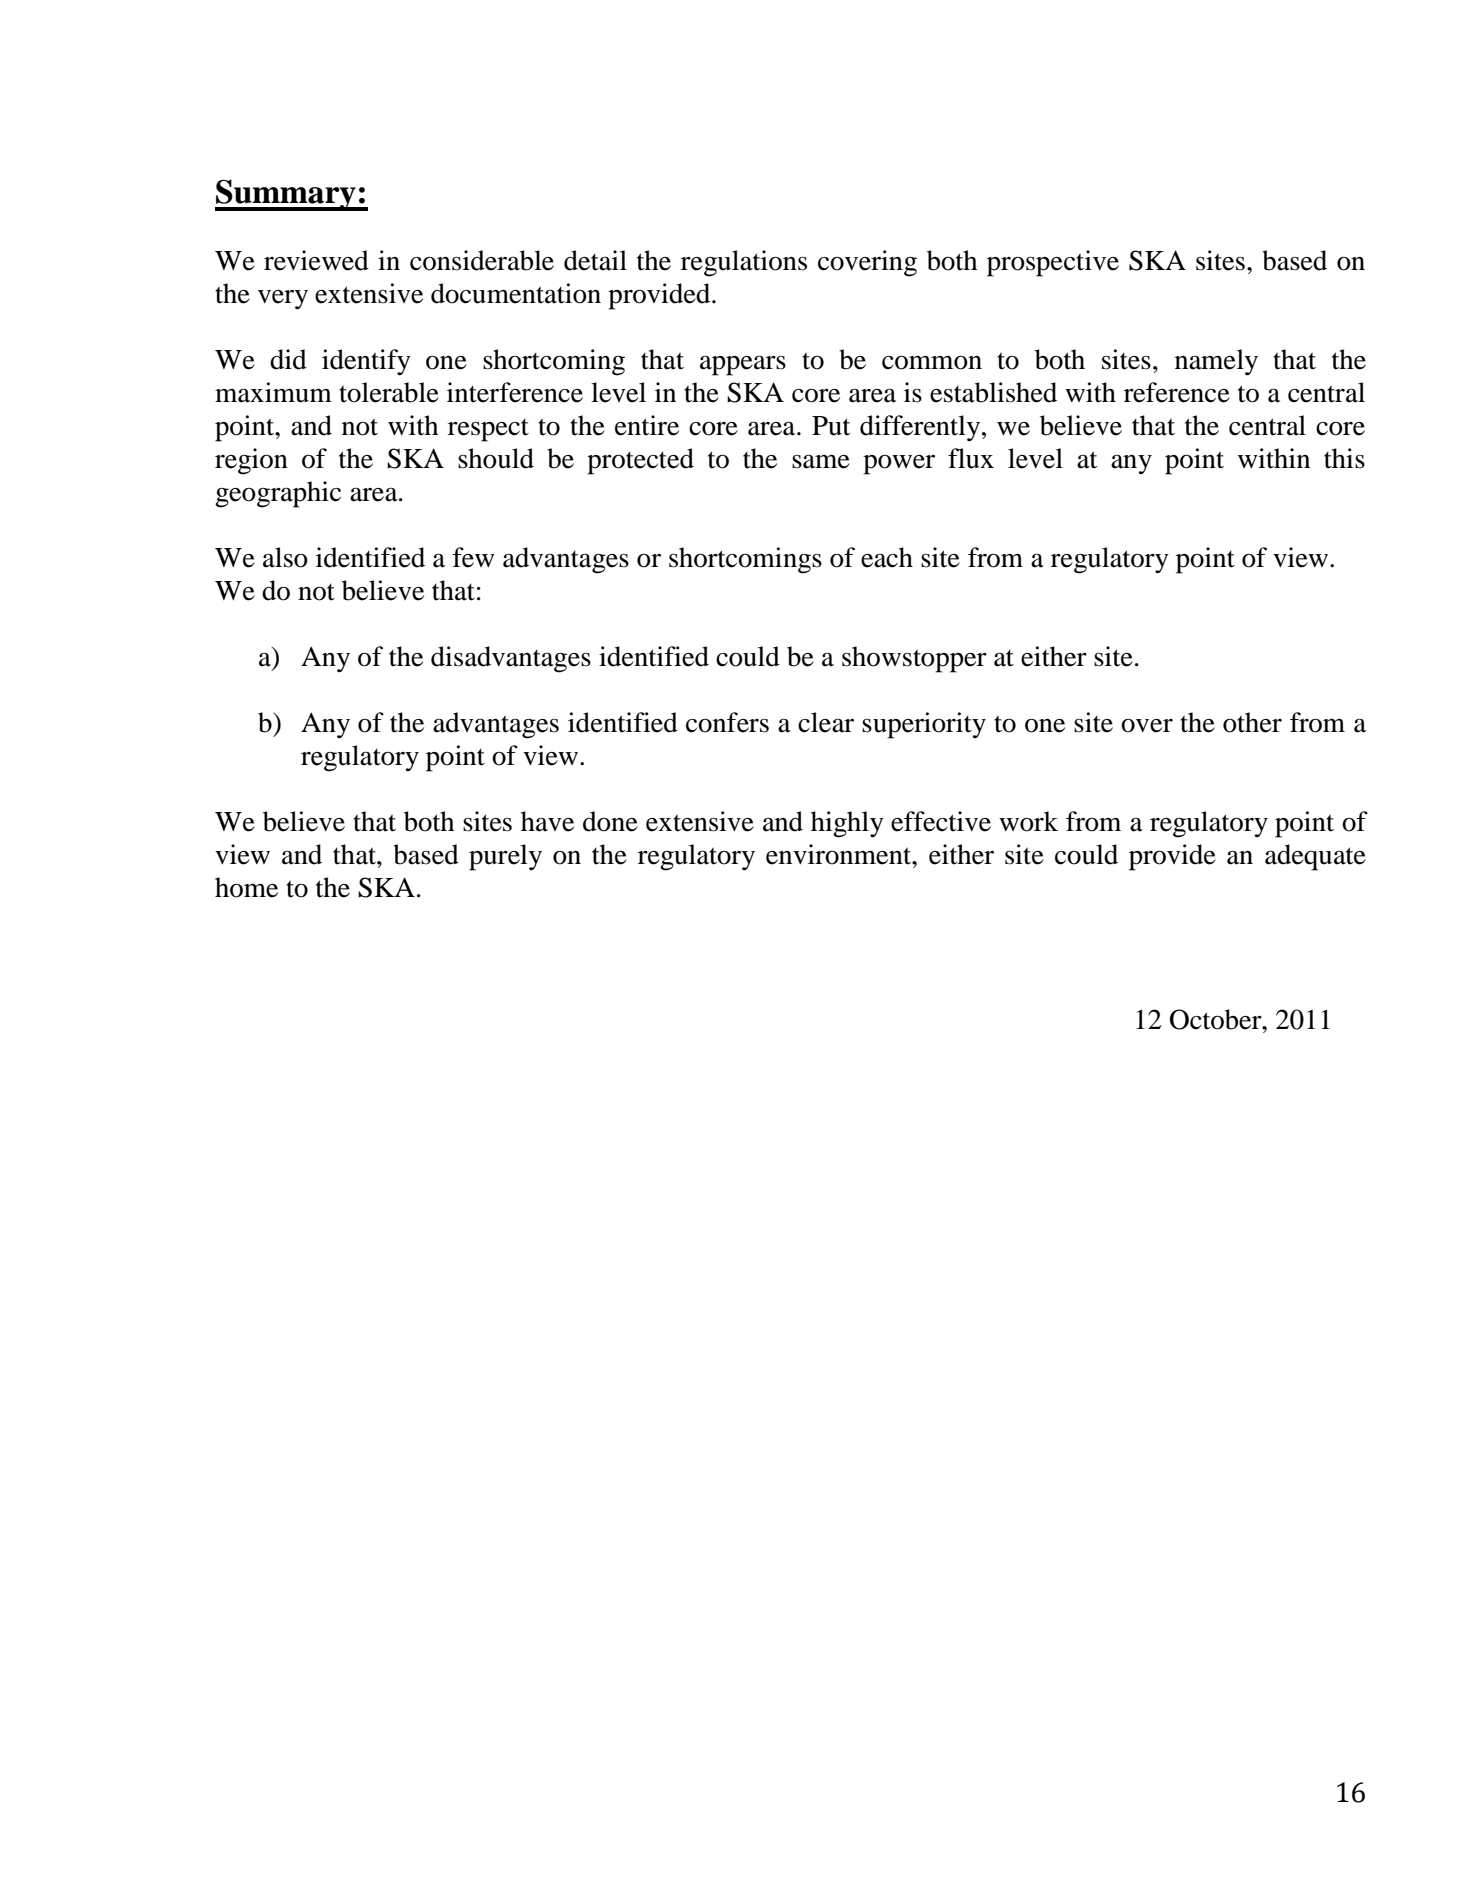 The width and height of the document is (1463, 1894). I want to click on prospective, so click(1053, 263).
